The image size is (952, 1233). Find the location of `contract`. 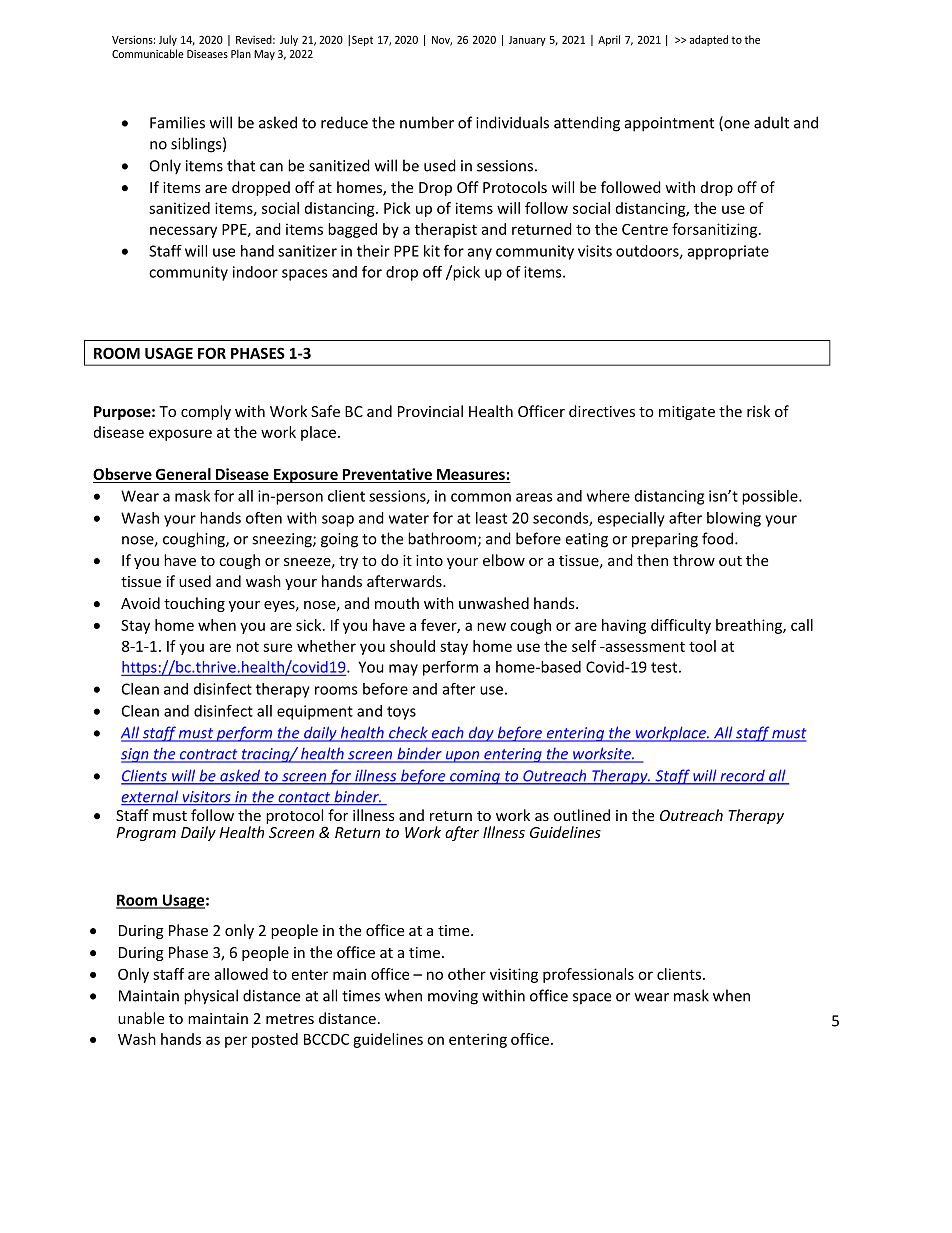

contract is located at coordinates (209, 755).
